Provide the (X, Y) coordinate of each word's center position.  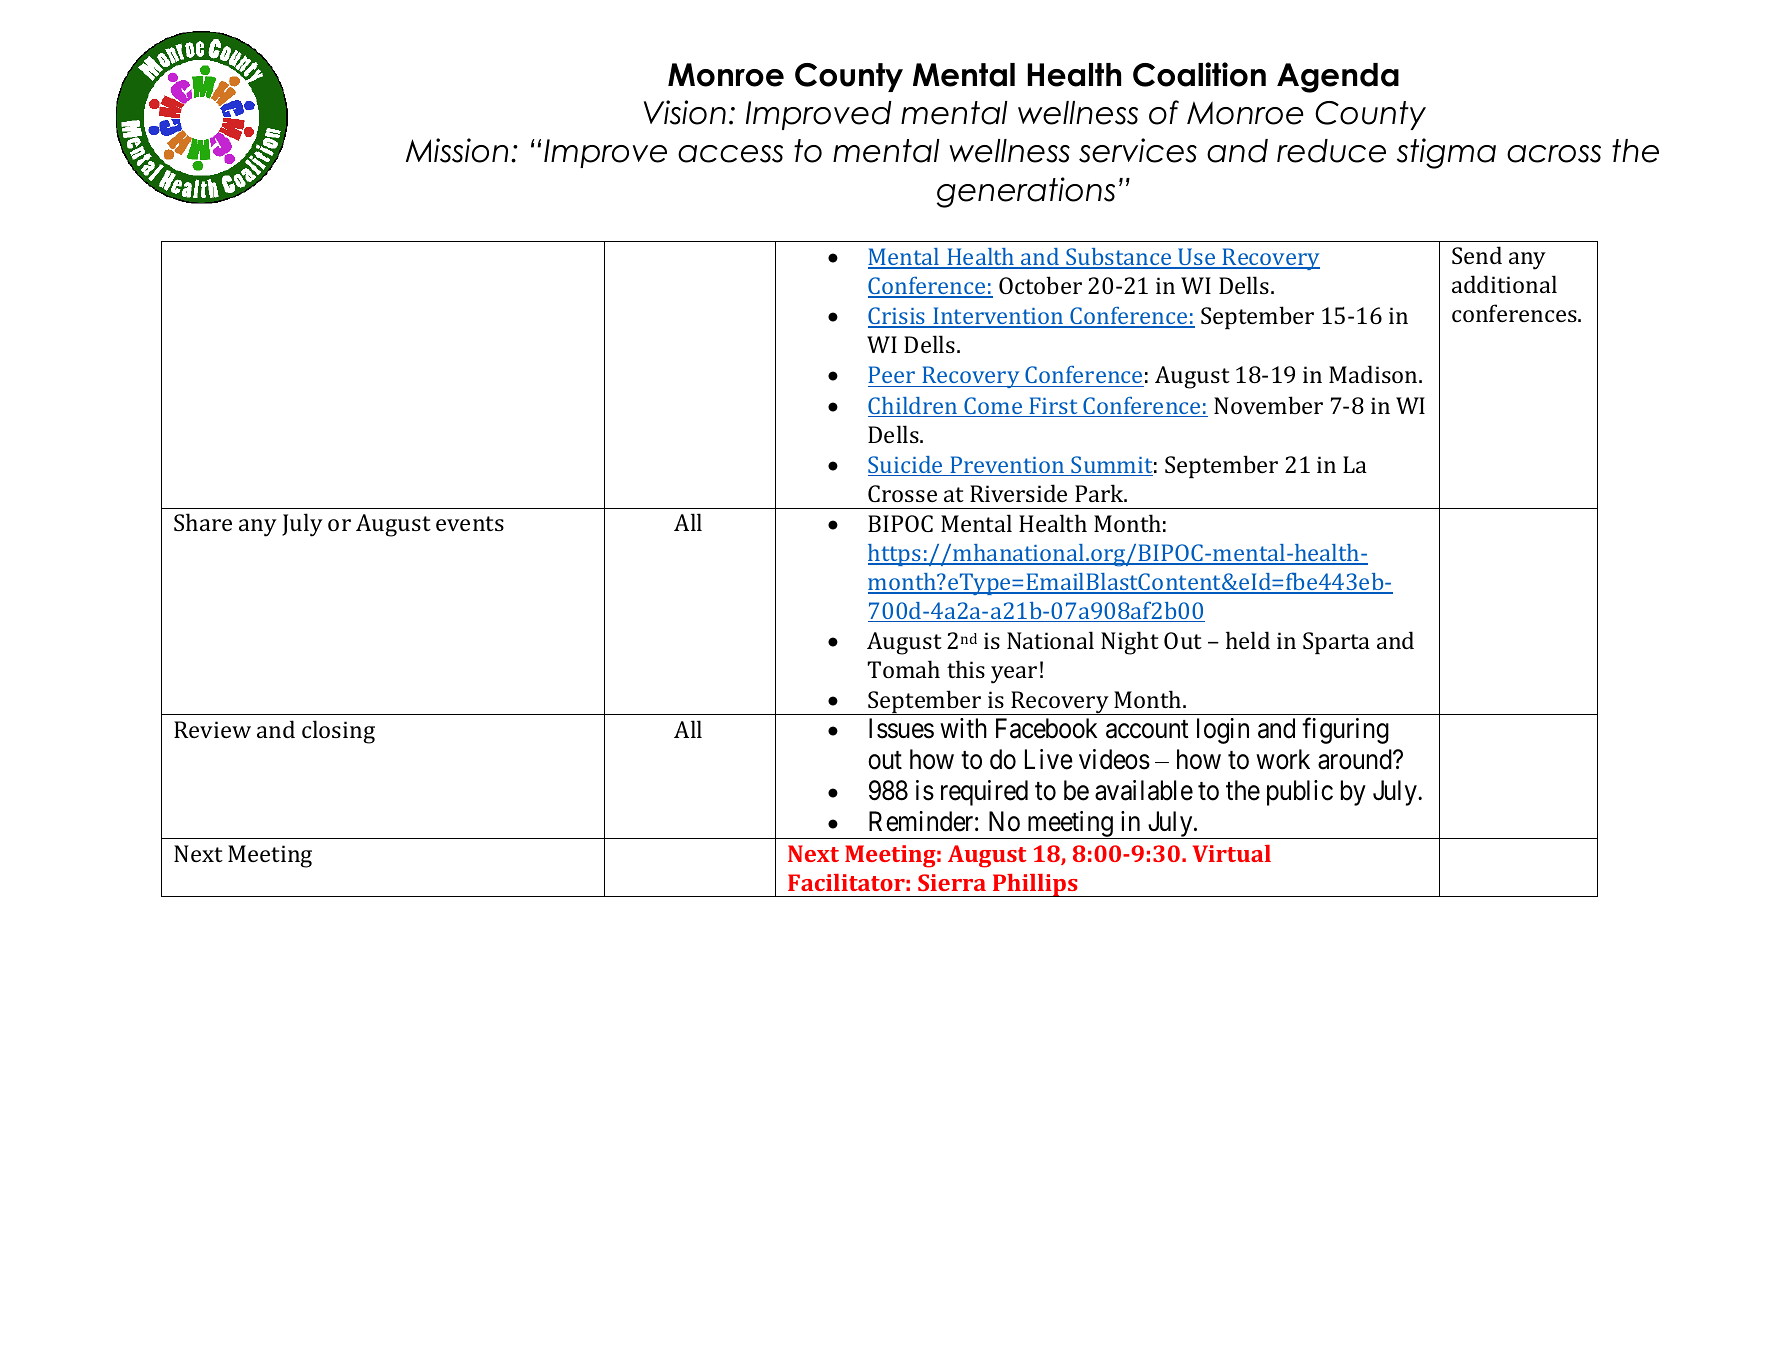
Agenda (1338, 78)
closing (338, 732)
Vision (685, 112)
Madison (1374, 374)
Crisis (898, 317)
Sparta (1336, 643)
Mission (457, 150)
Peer (893, 376)
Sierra (952, 882)
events (470, 523)
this (966, 669)
